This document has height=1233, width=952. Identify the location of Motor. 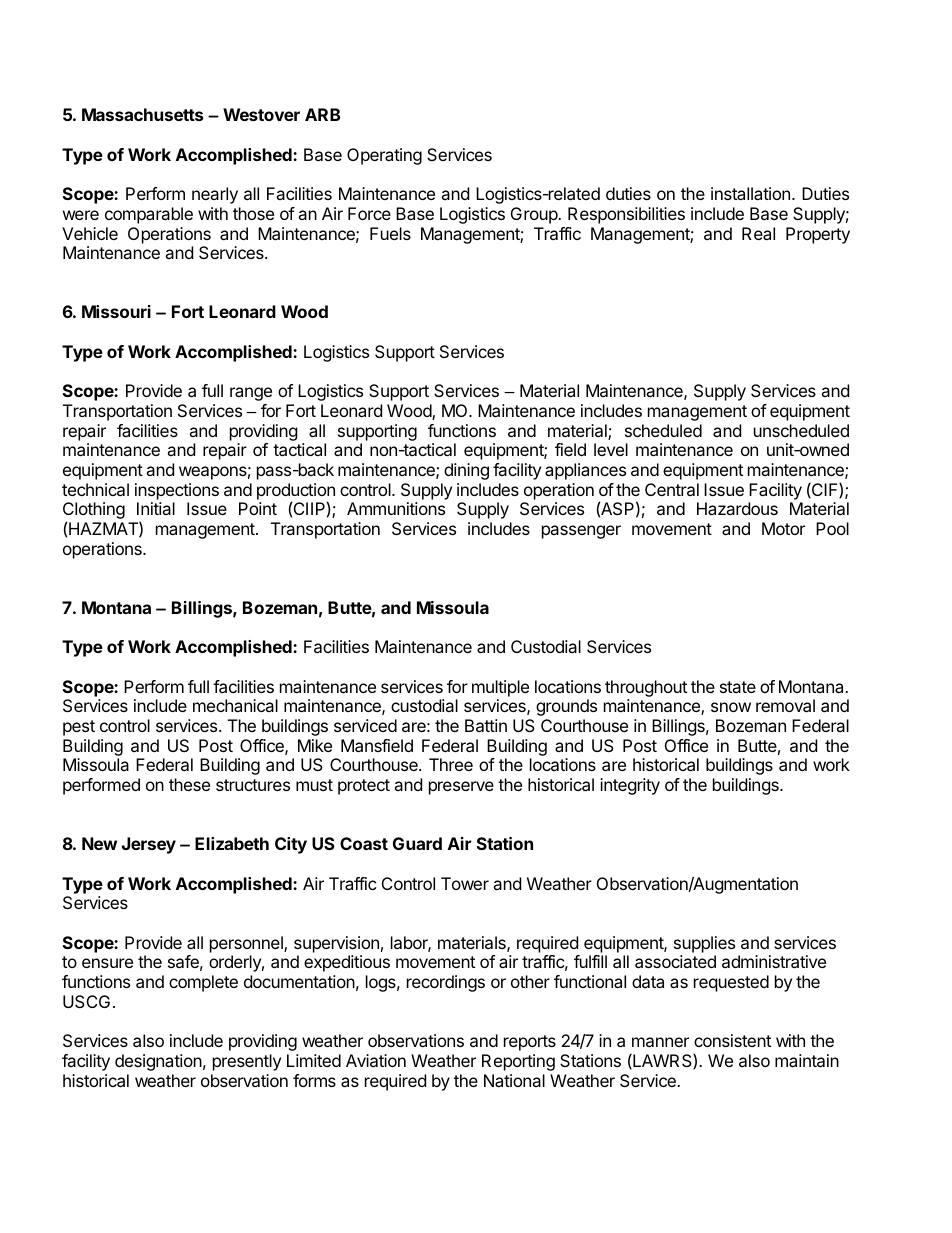
(783, 528).
